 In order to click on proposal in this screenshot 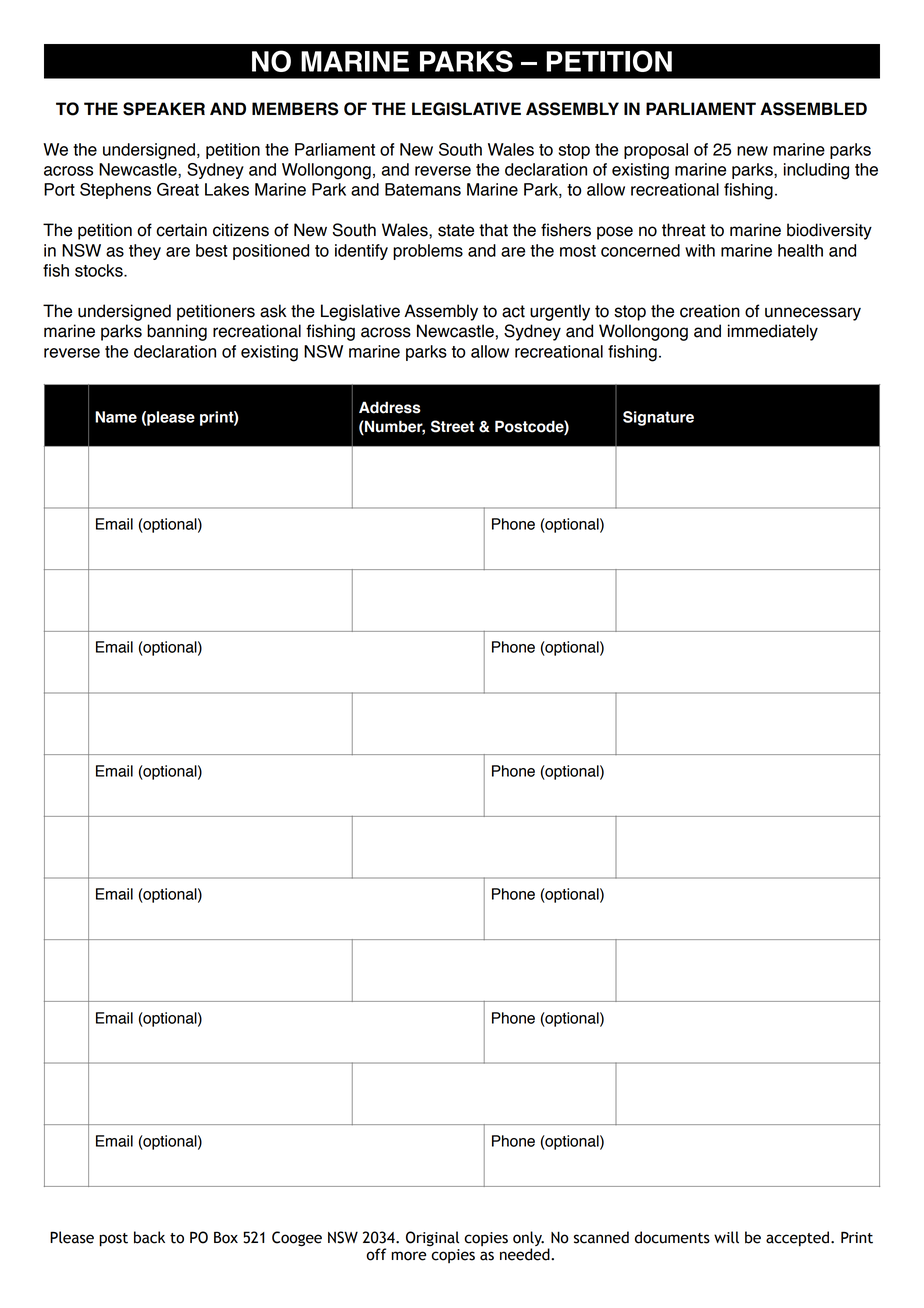, I will do `click(656, 151)`.
